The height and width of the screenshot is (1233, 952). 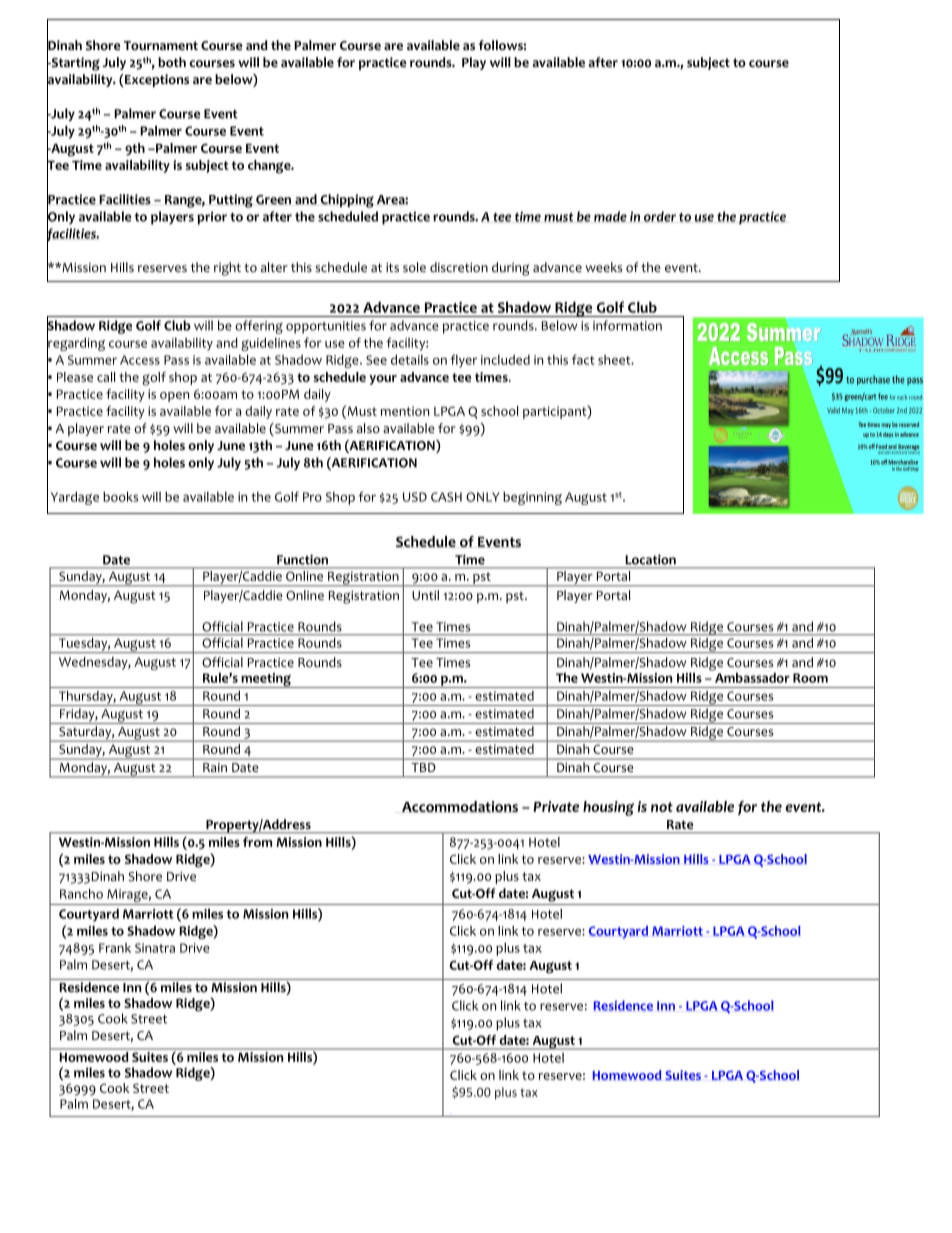 I want to click on Location, so click(x=651, y=560).
